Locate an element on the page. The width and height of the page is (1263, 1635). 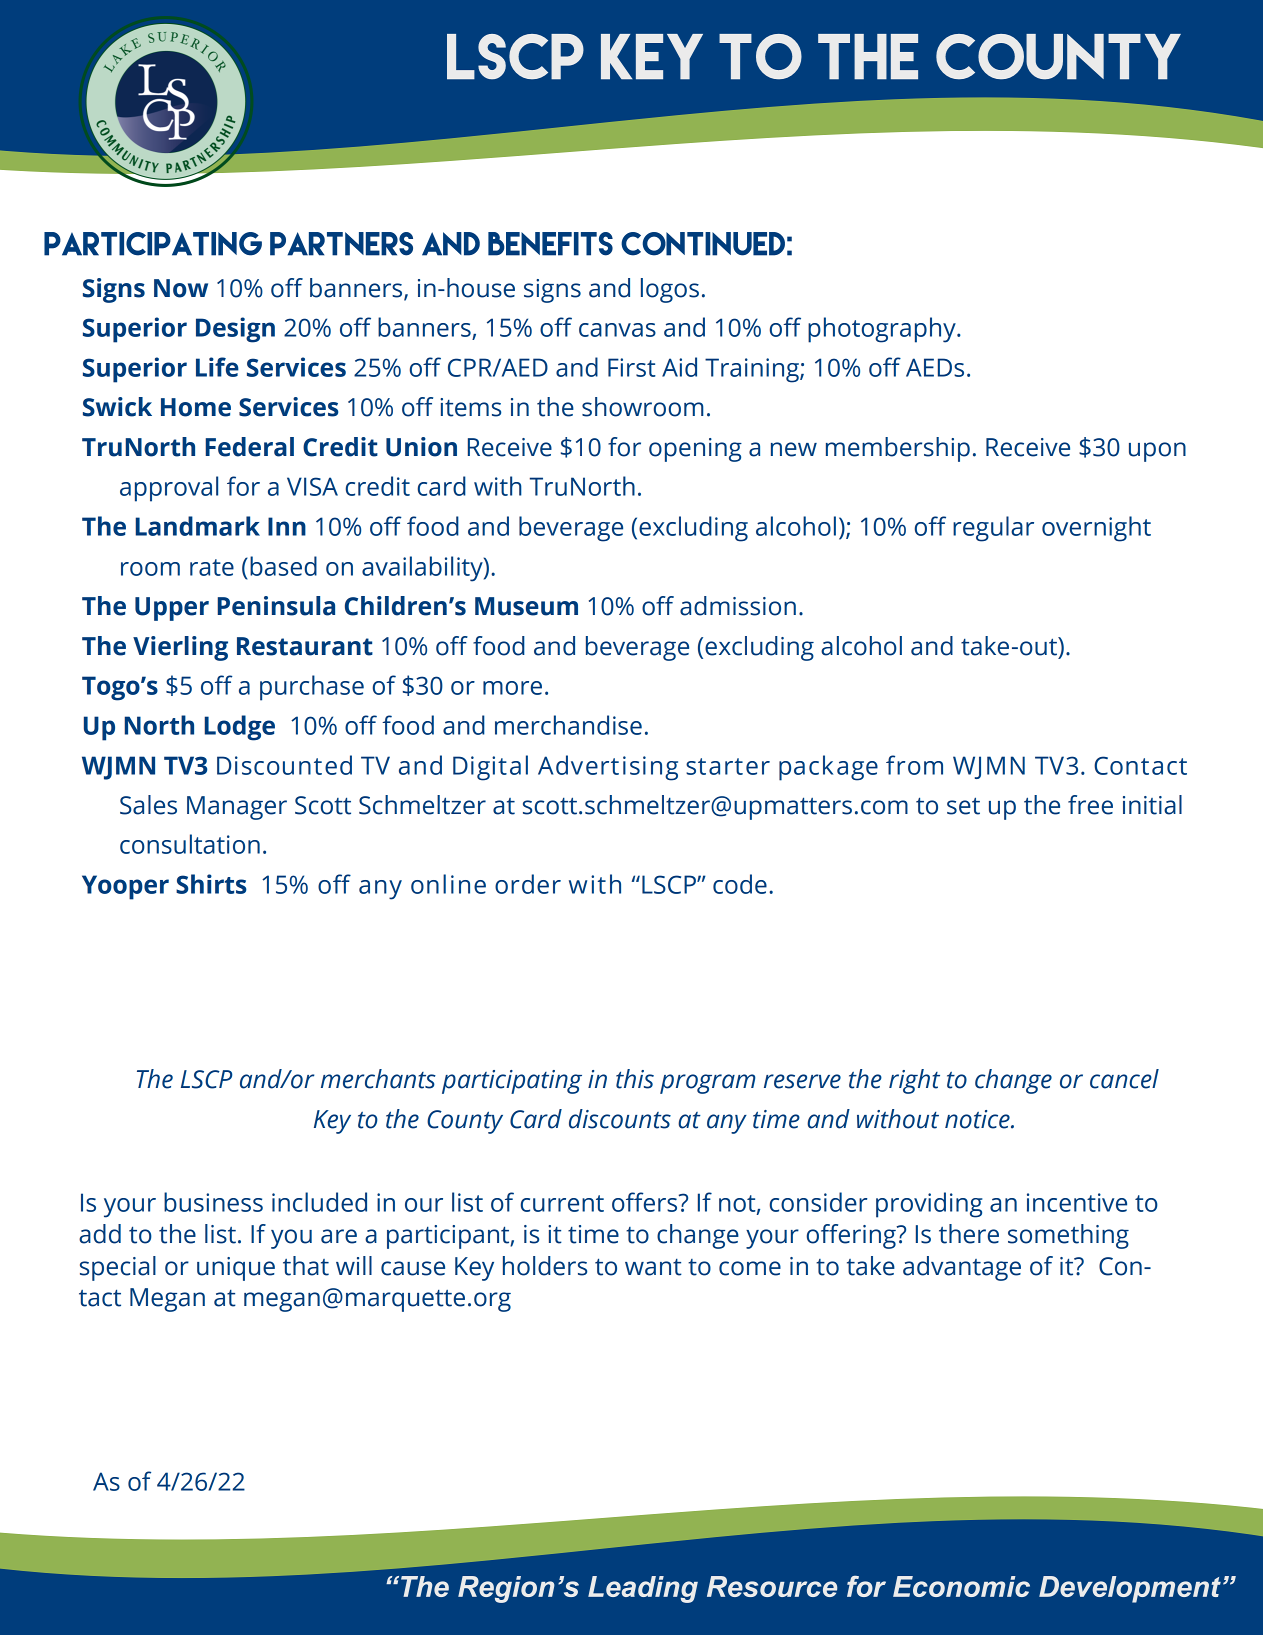
First is located at coordinates (632, 367).
